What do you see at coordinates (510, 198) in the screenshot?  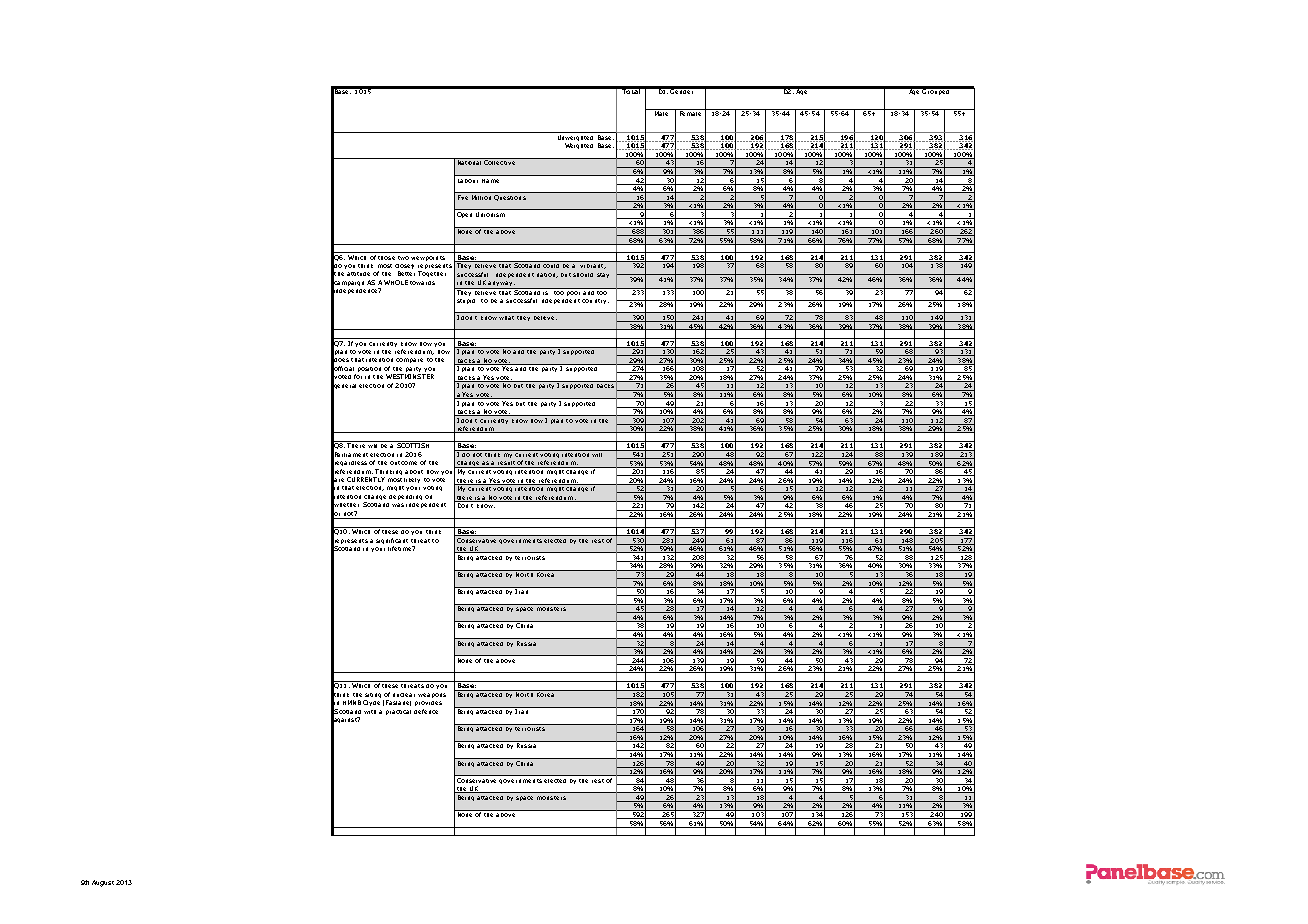 I see `Questions` at bounding box center [510, 198].
